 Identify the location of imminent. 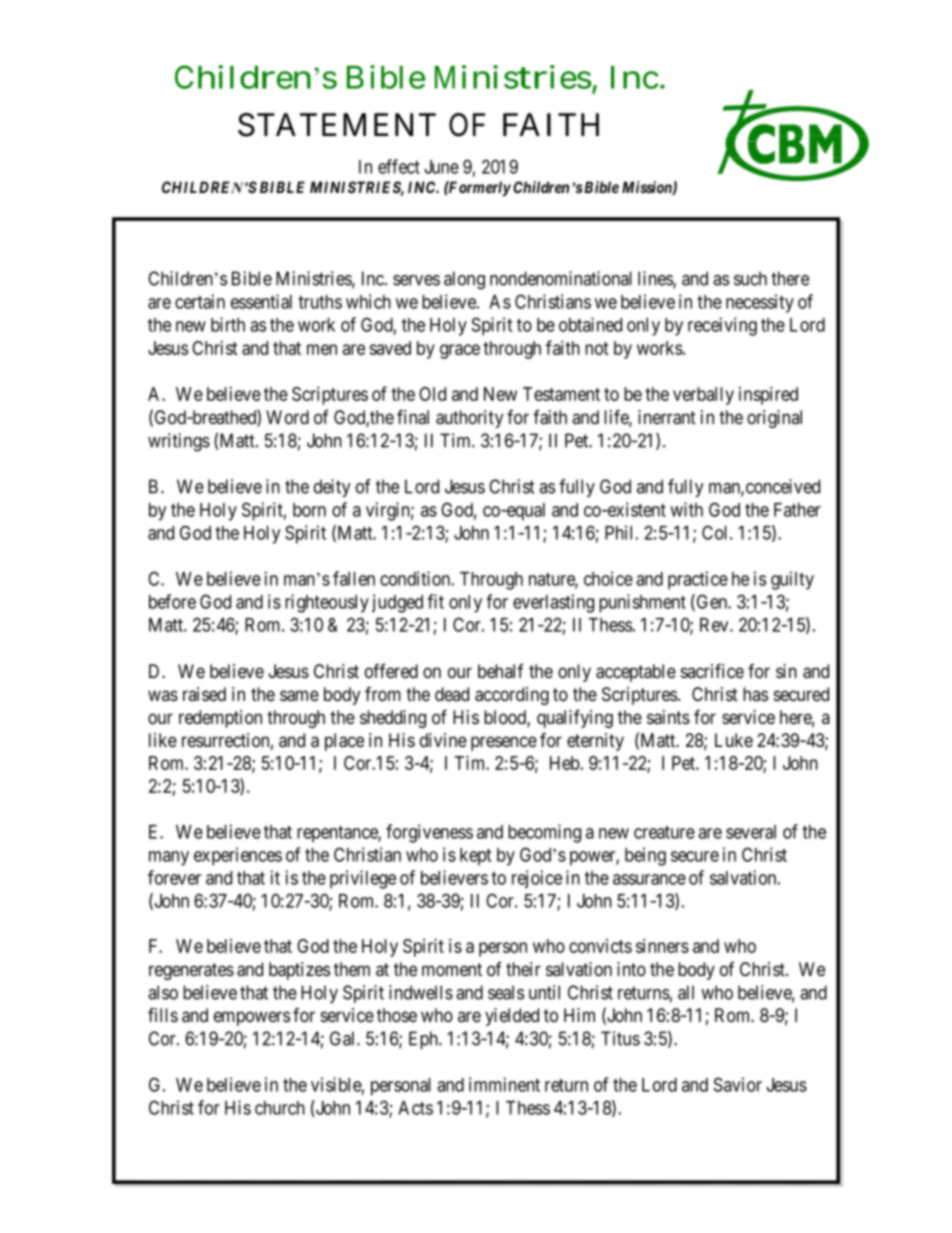
(504, 1084).
